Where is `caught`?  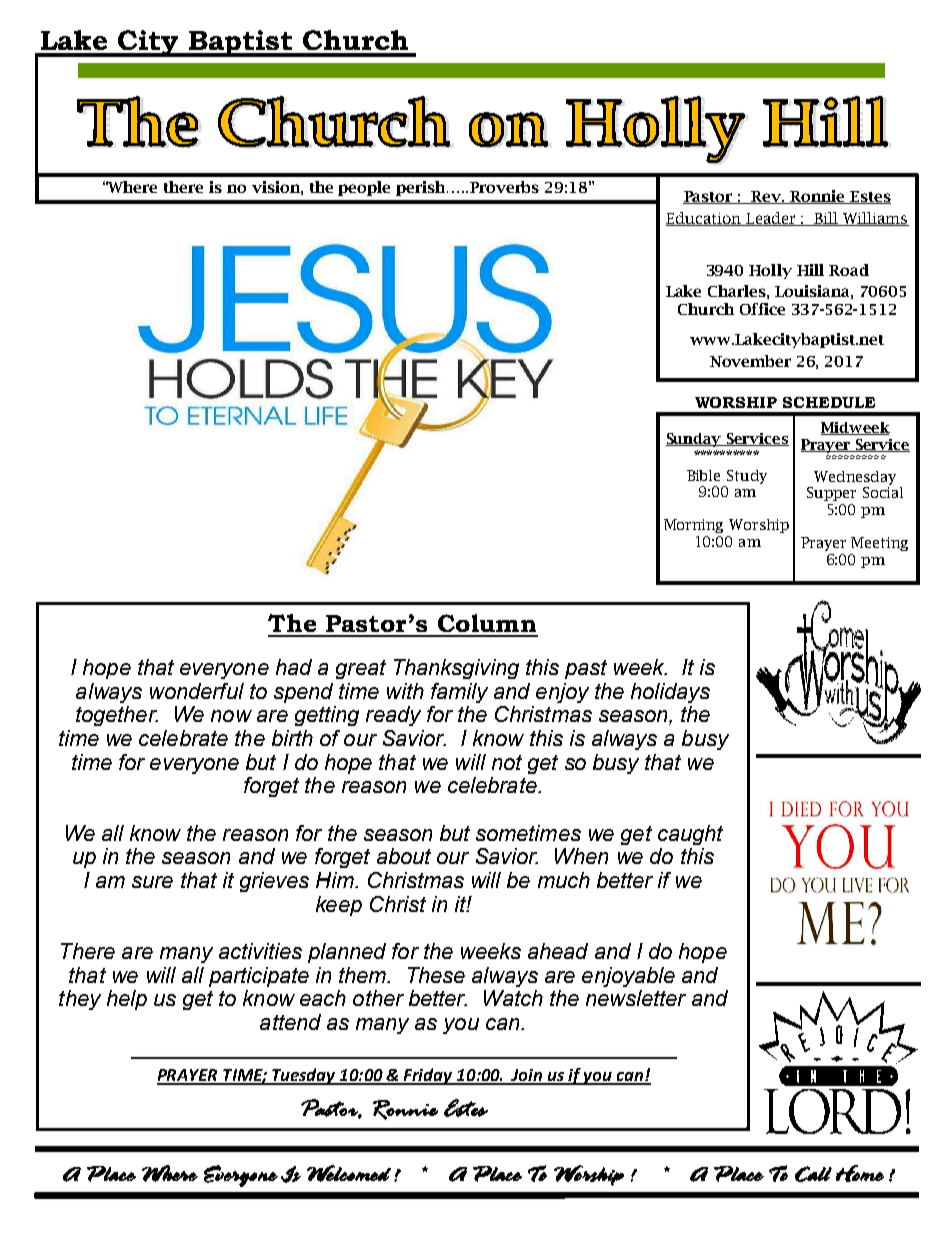 caught is located at coordinates (690, 835).
